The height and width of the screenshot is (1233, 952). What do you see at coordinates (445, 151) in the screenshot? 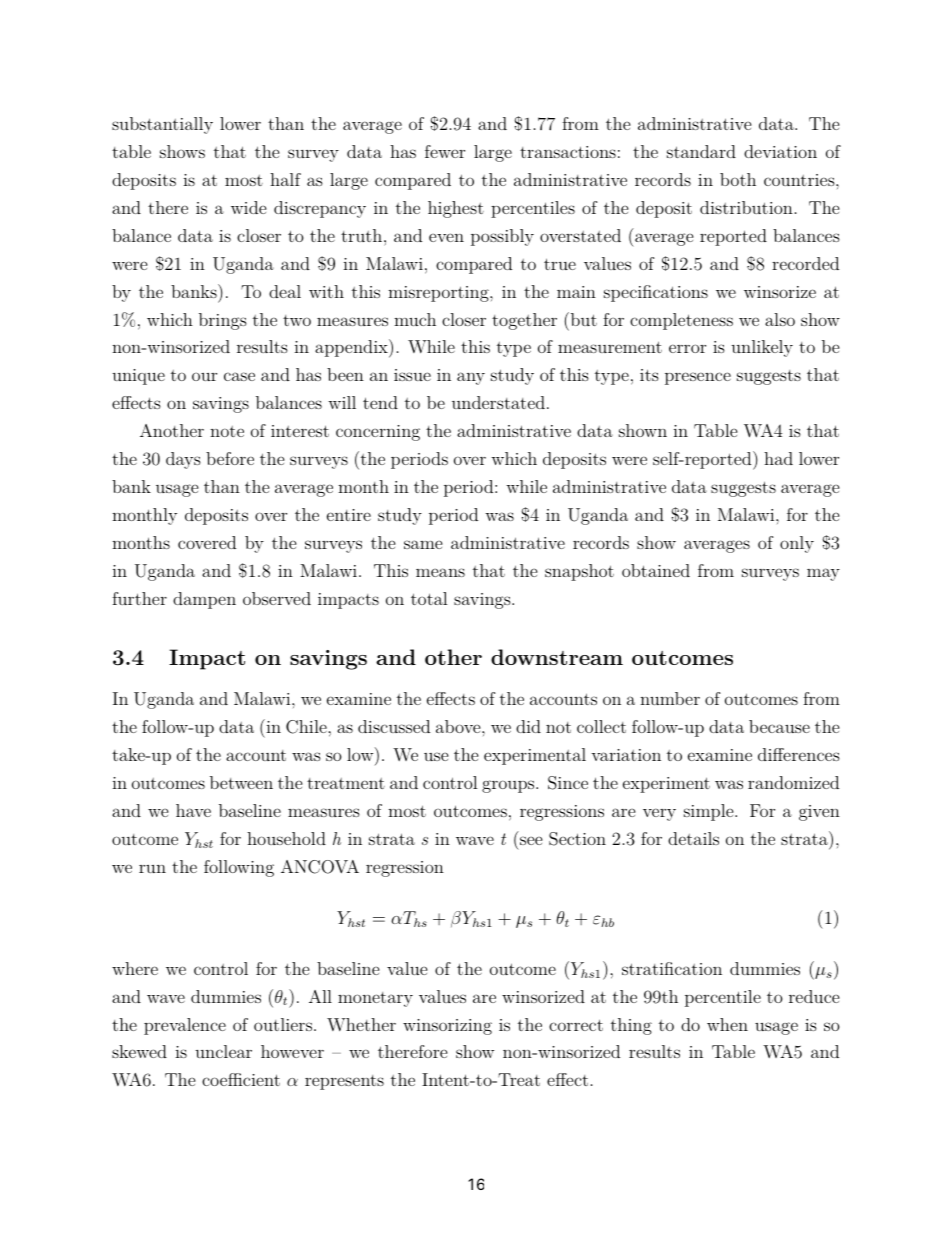
I see `fewer` at bounding box center [445, 151].
